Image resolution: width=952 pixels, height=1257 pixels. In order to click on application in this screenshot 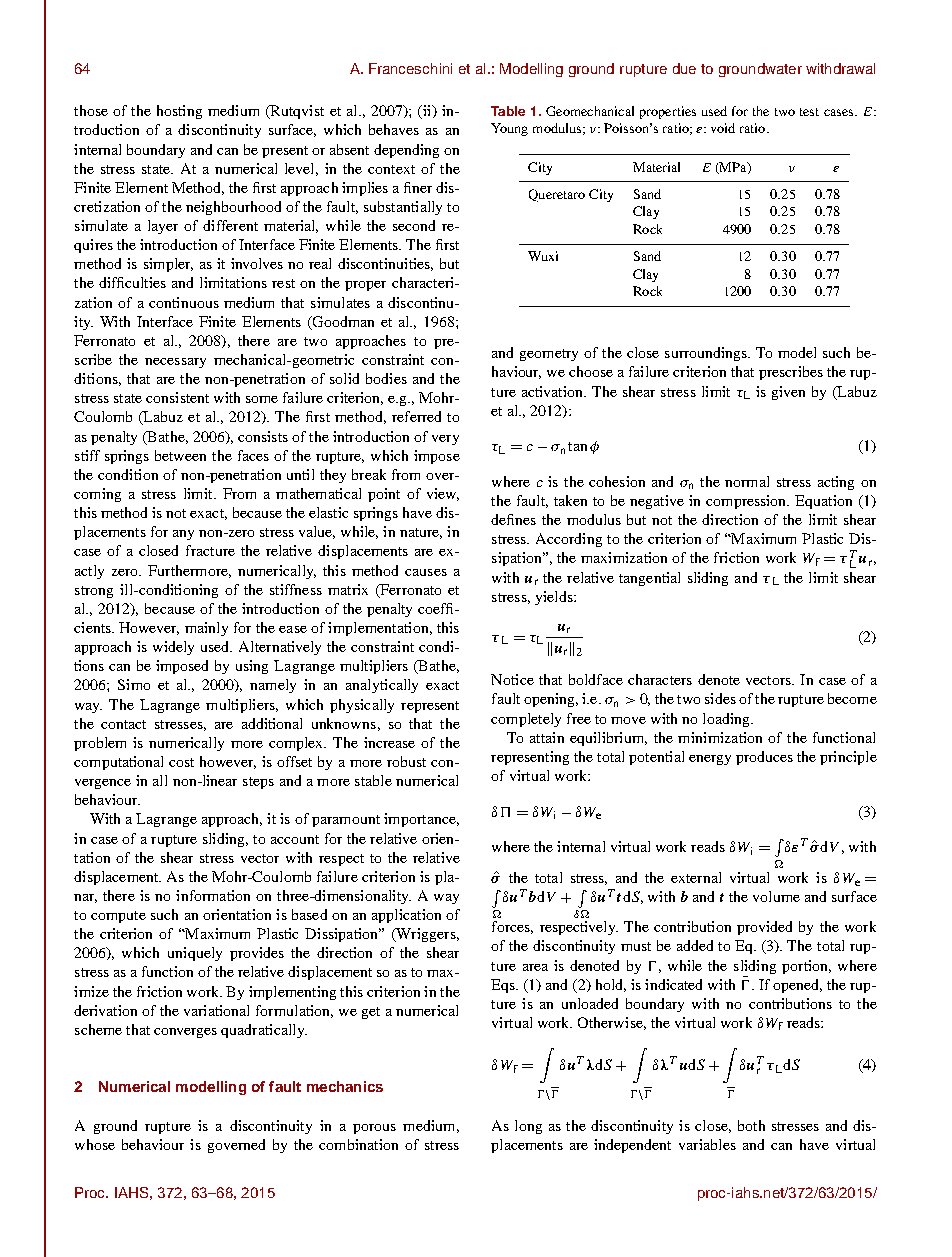, I will do `click(406, 916)`.
